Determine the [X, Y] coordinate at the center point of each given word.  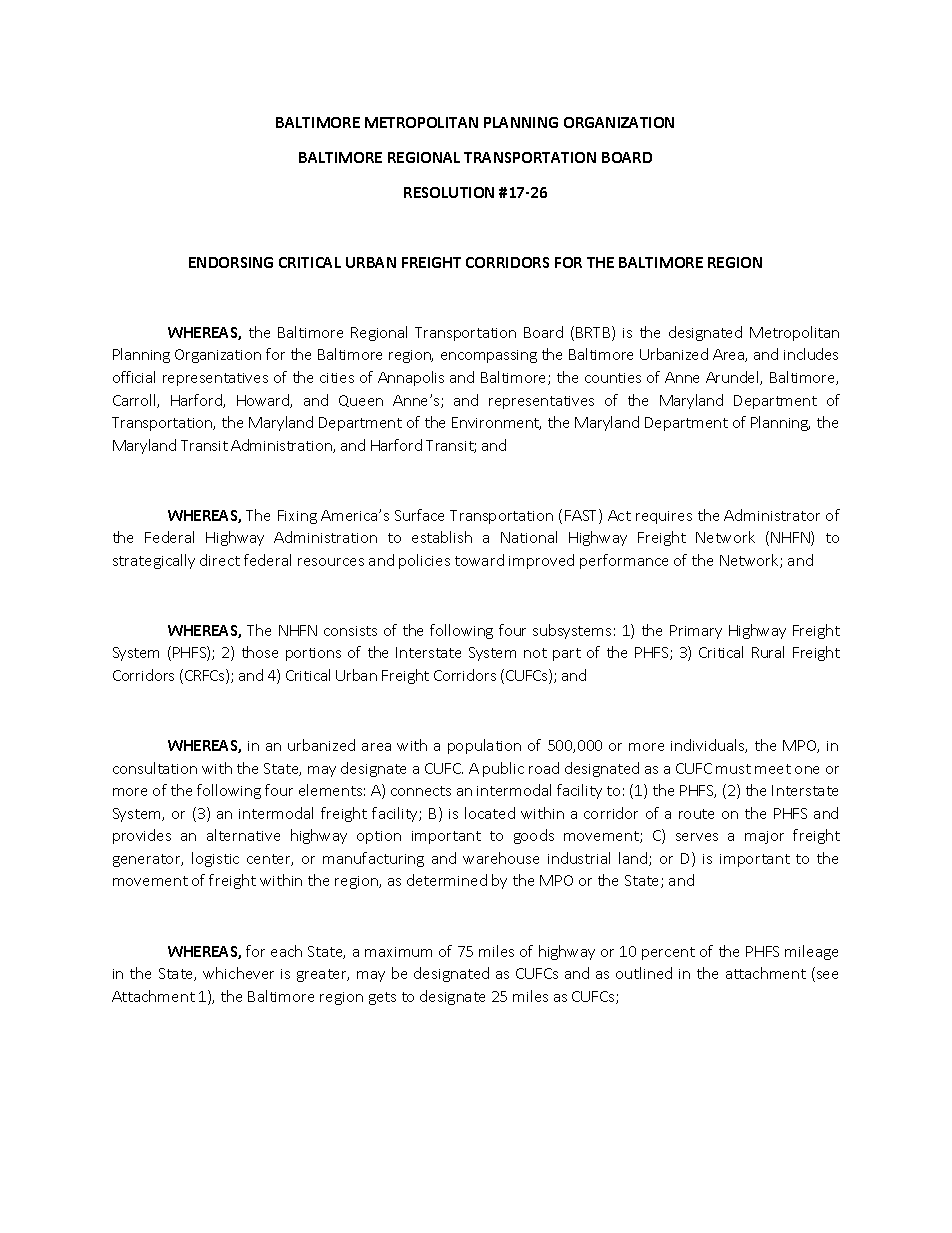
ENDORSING [231, 262]
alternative [243, 835]
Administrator [772, 515]
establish [442, 537]
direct [220, 560]
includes [811, 354]
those [260, 652]
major [764, 837]
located [490, 813]
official [134, 377]
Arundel [733, 378]
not [535, 653]
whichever [238, 973]
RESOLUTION [449, 192]
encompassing [489, 356]
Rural [768, 652]
